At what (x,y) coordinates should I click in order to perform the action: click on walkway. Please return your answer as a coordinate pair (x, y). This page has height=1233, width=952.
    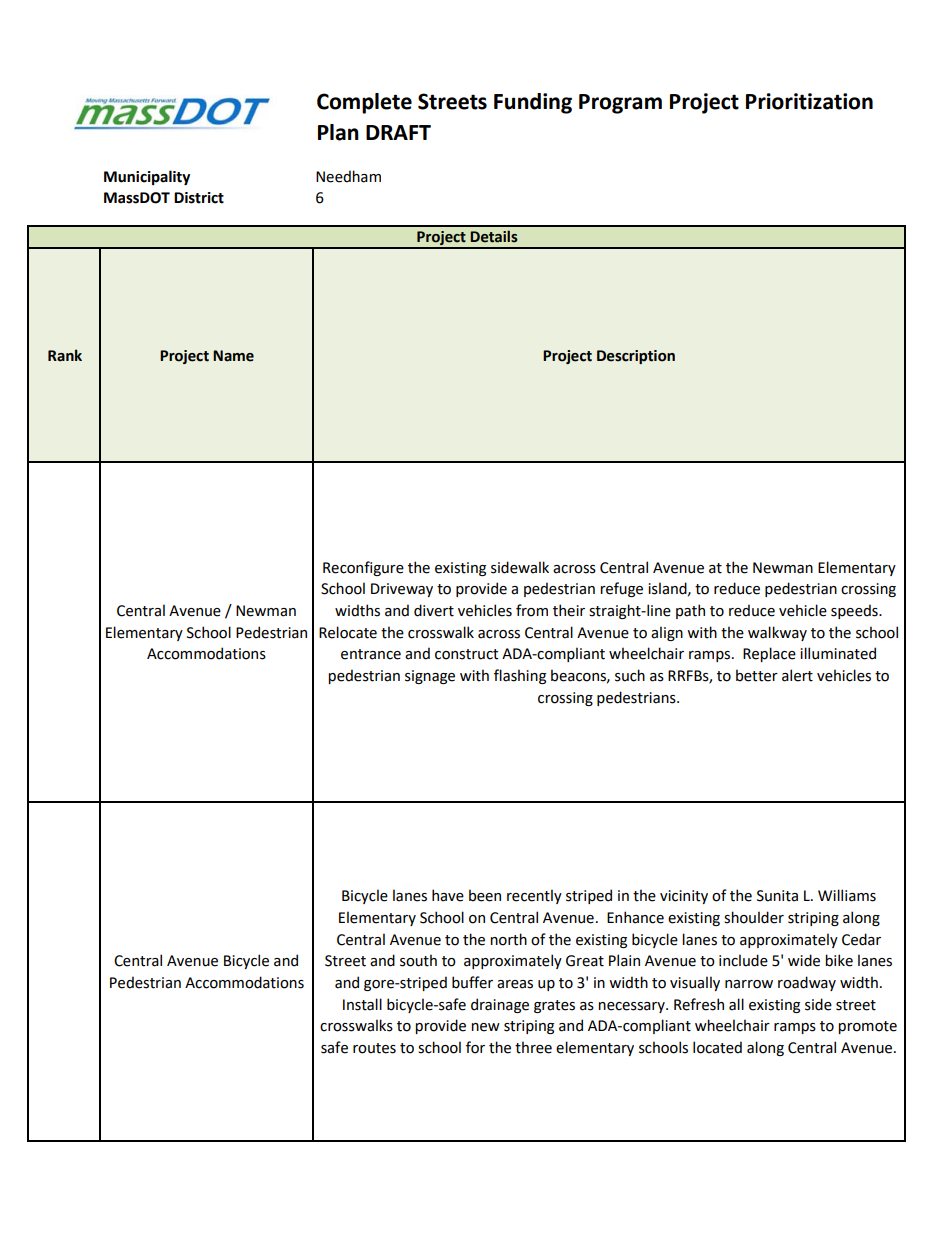
    Looking at the image, I should click on (777, 633).
